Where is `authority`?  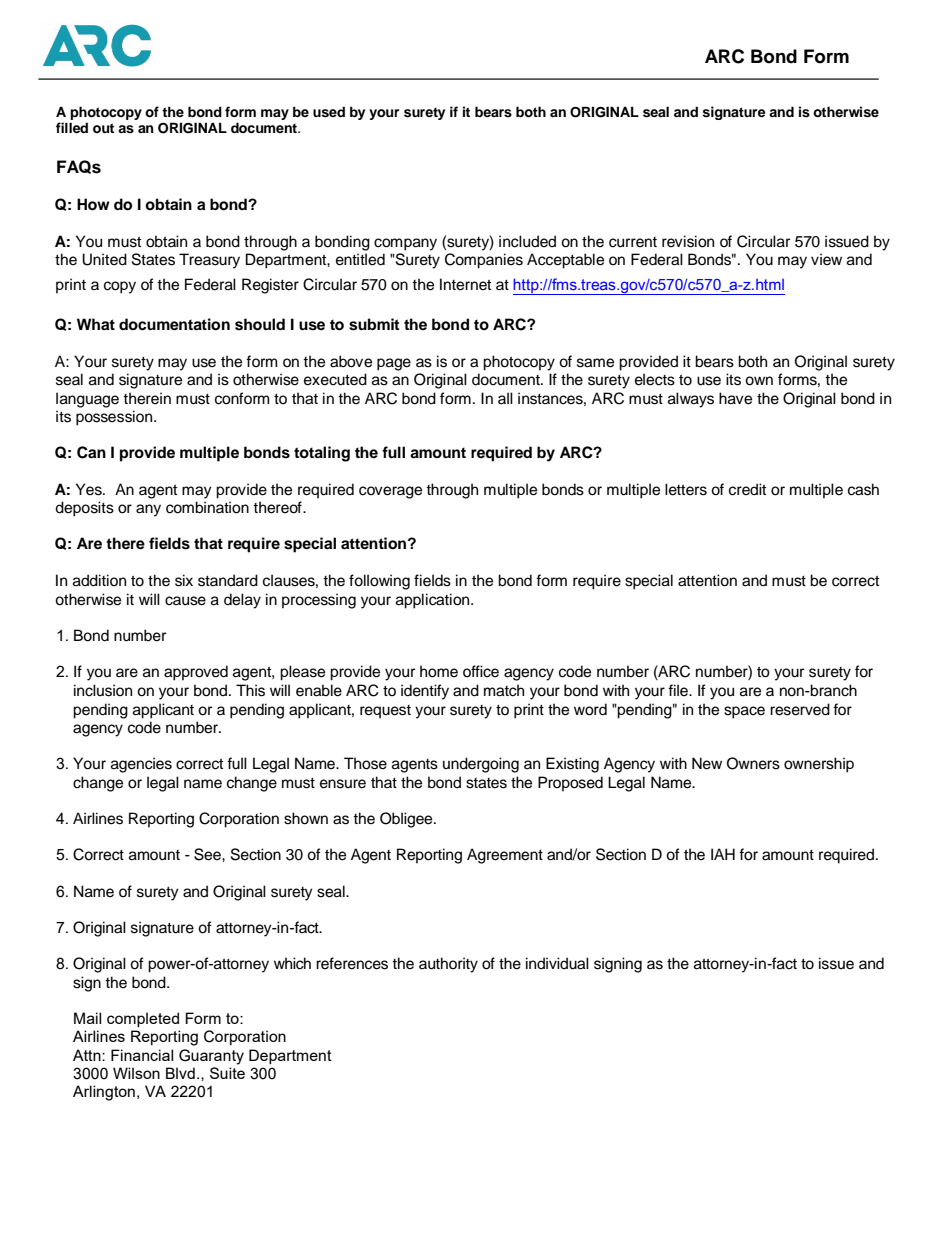 authority is located at coordinates (448, 965).
